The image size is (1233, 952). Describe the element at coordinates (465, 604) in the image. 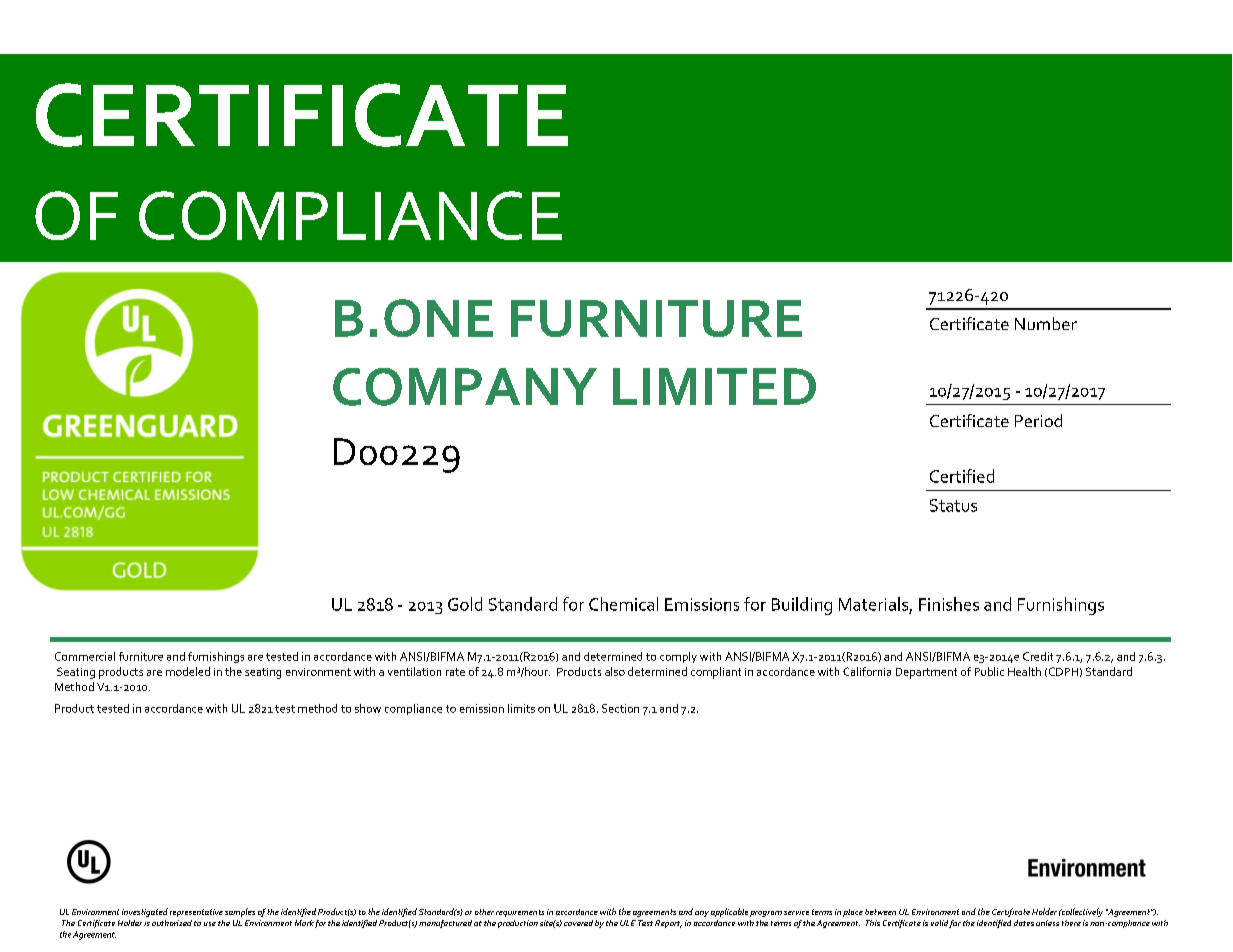

I see `Gold` at that location.
